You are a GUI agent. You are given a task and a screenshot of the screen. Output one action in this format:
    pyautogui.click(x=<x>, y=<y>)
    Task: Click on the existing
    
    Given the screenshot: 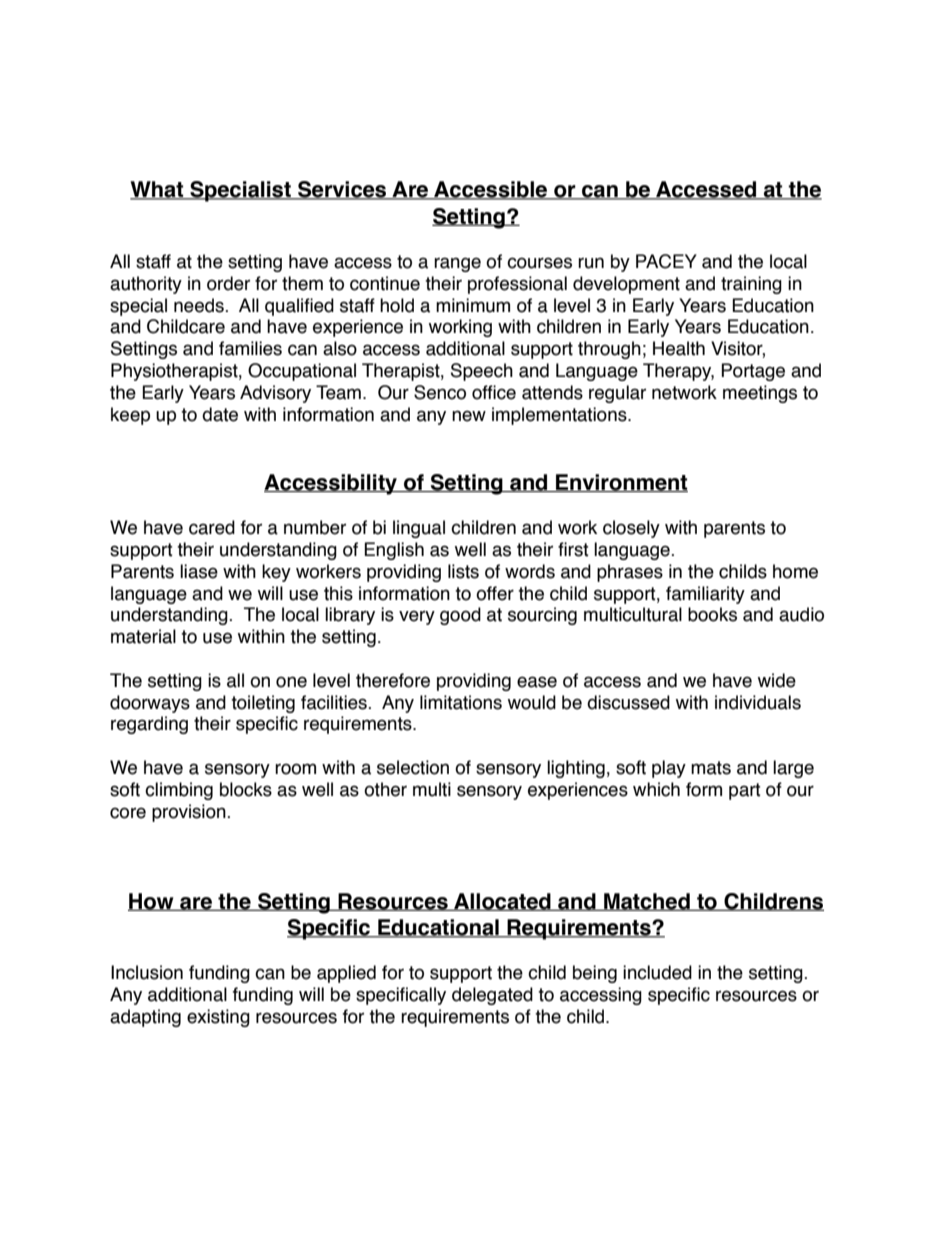 What is the action you would take?
    pyautogui.click(x=218, y=1018)
